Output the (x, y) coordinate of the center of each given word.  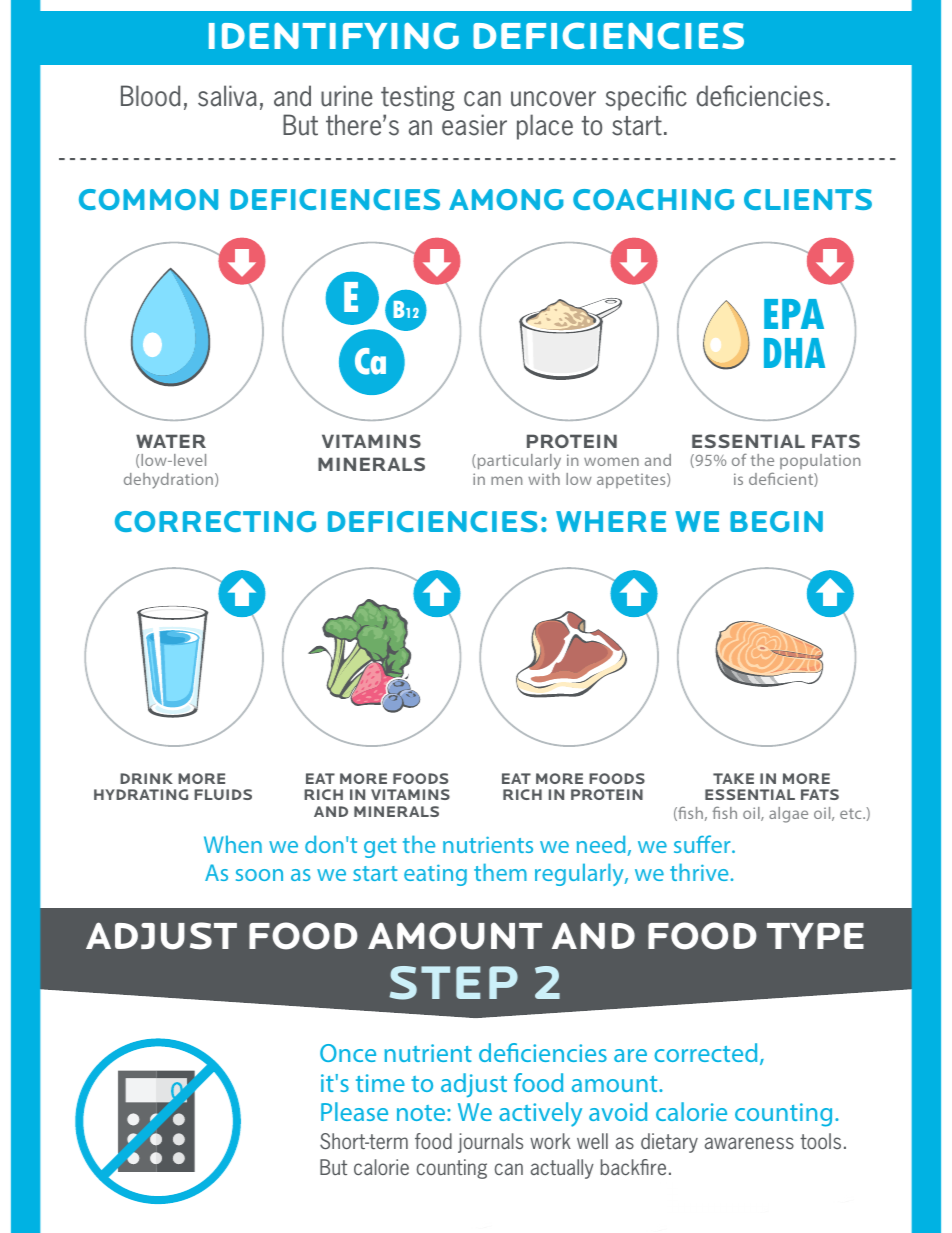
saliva (227, 96)
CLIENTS (808, 199)
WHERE (611, 521)
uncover (553, 99)
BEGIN (776, 521)
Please (354, 1111)
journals (490, 1143)
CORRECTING (215, 521)
